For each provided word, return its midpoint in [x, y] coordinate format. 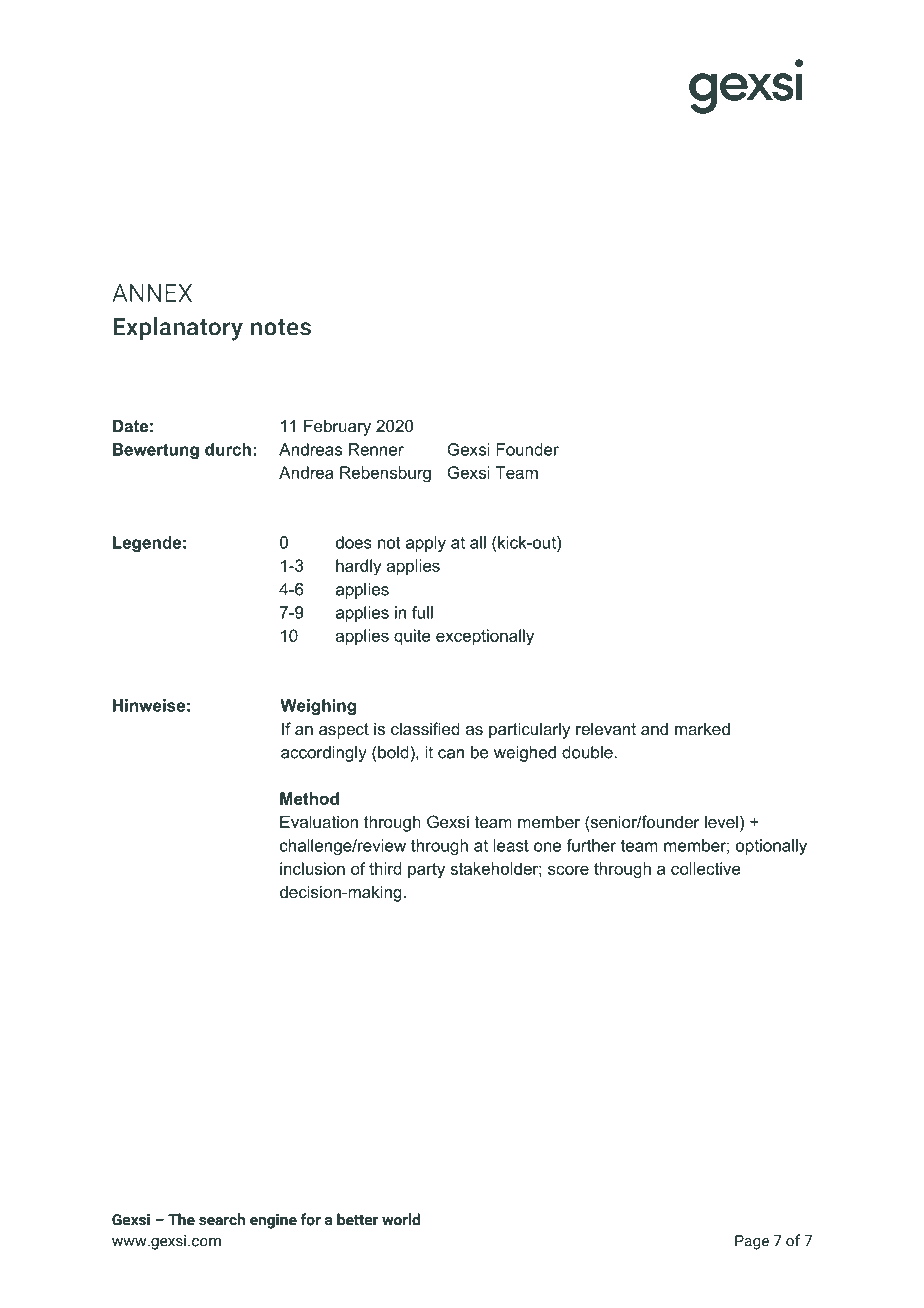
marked [702, 728]
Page [752, 1242]
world [401, 1219]
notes [281, 327]
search [222, 1219]
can [451, 754]
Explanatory [178, 329]
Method [309, 798]
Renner [376, 449]
